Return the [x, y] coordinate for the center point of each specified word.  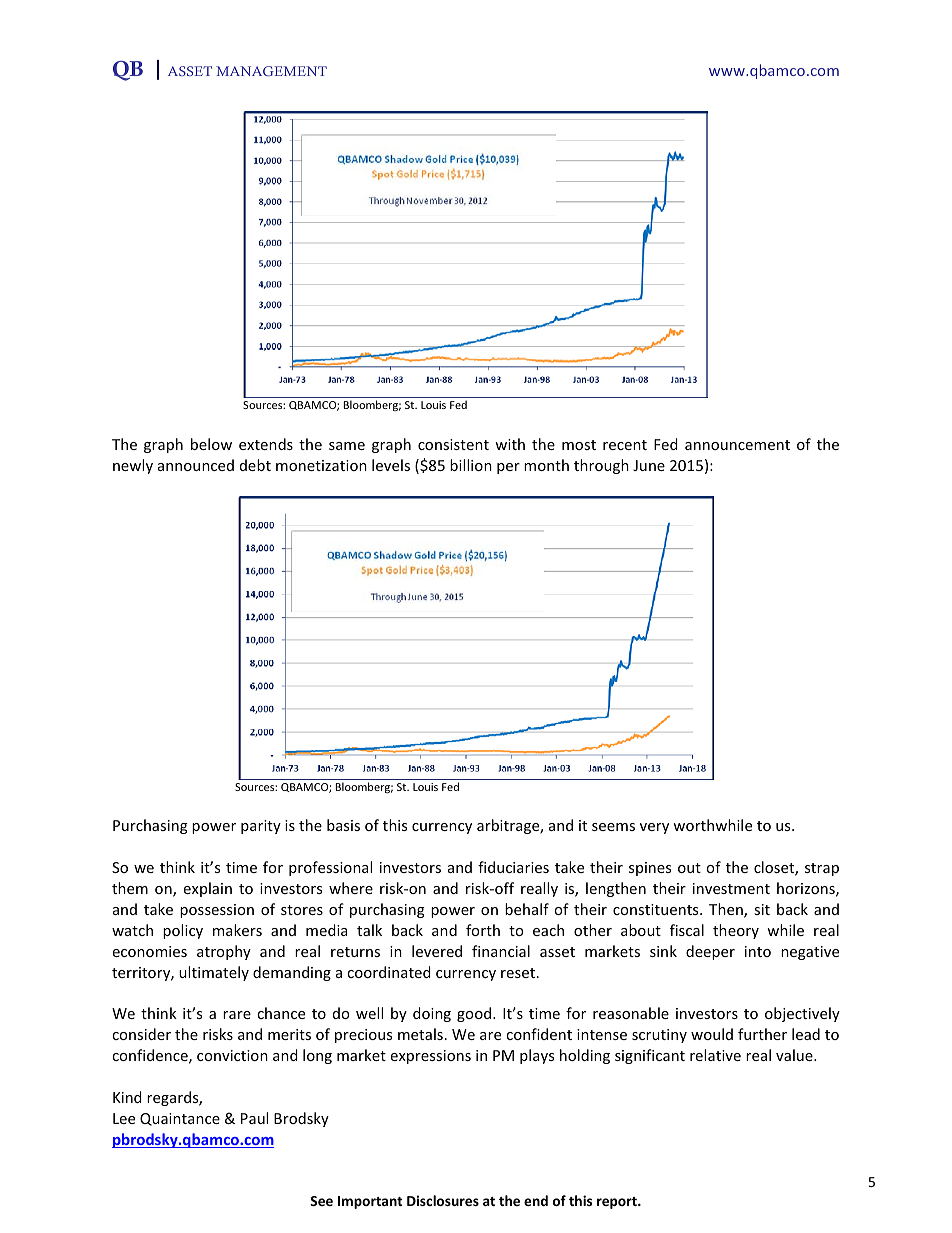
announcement [737, 445]
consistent [453, 444]
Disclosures [443, 1200]
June [649, 465]
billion [471, 465]
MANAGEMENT [271, 71]
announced [196, 465]
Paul [254, 1118]
